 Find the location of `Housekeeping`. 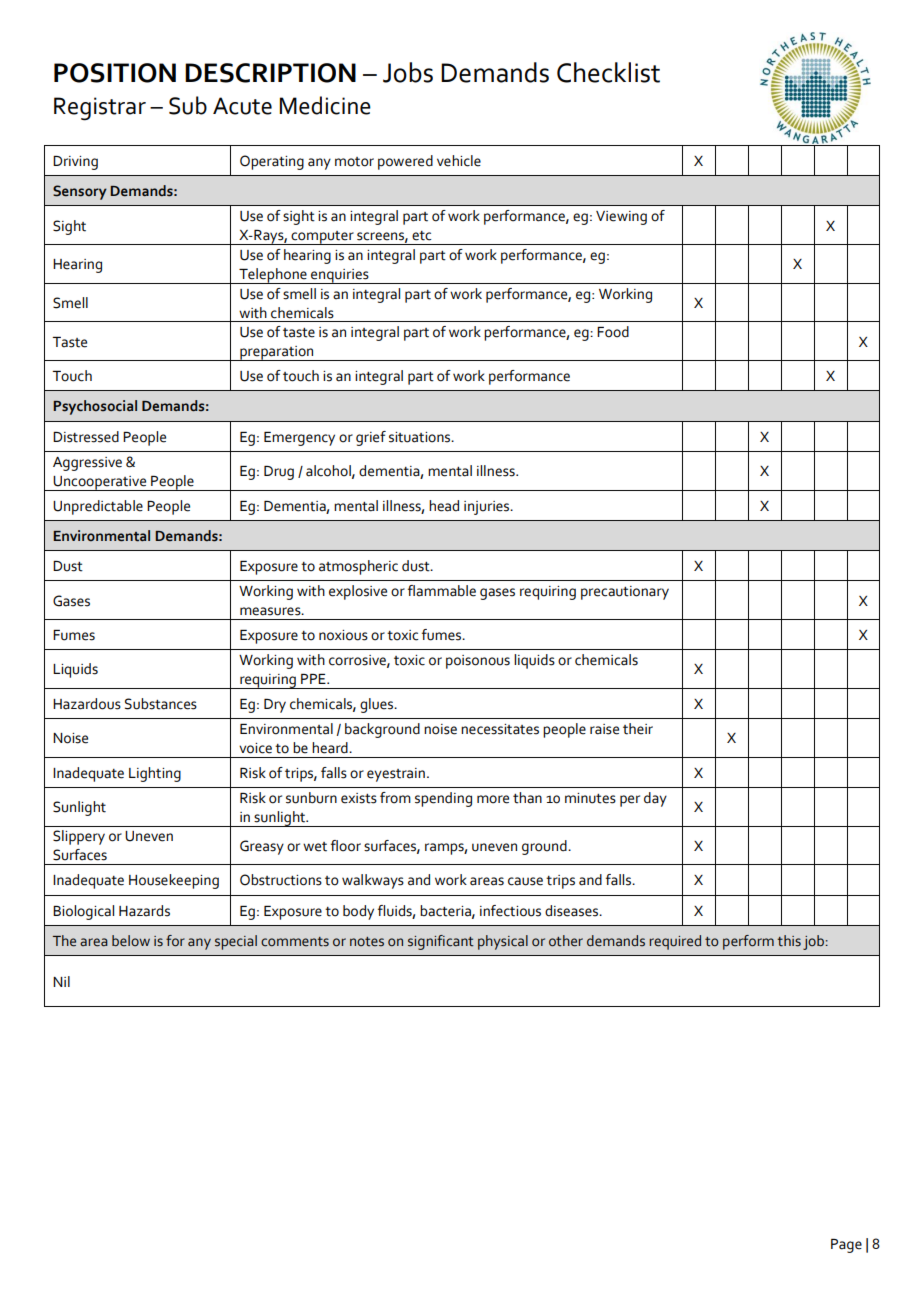

Housekeeping is located at coordinates (174, 881).
